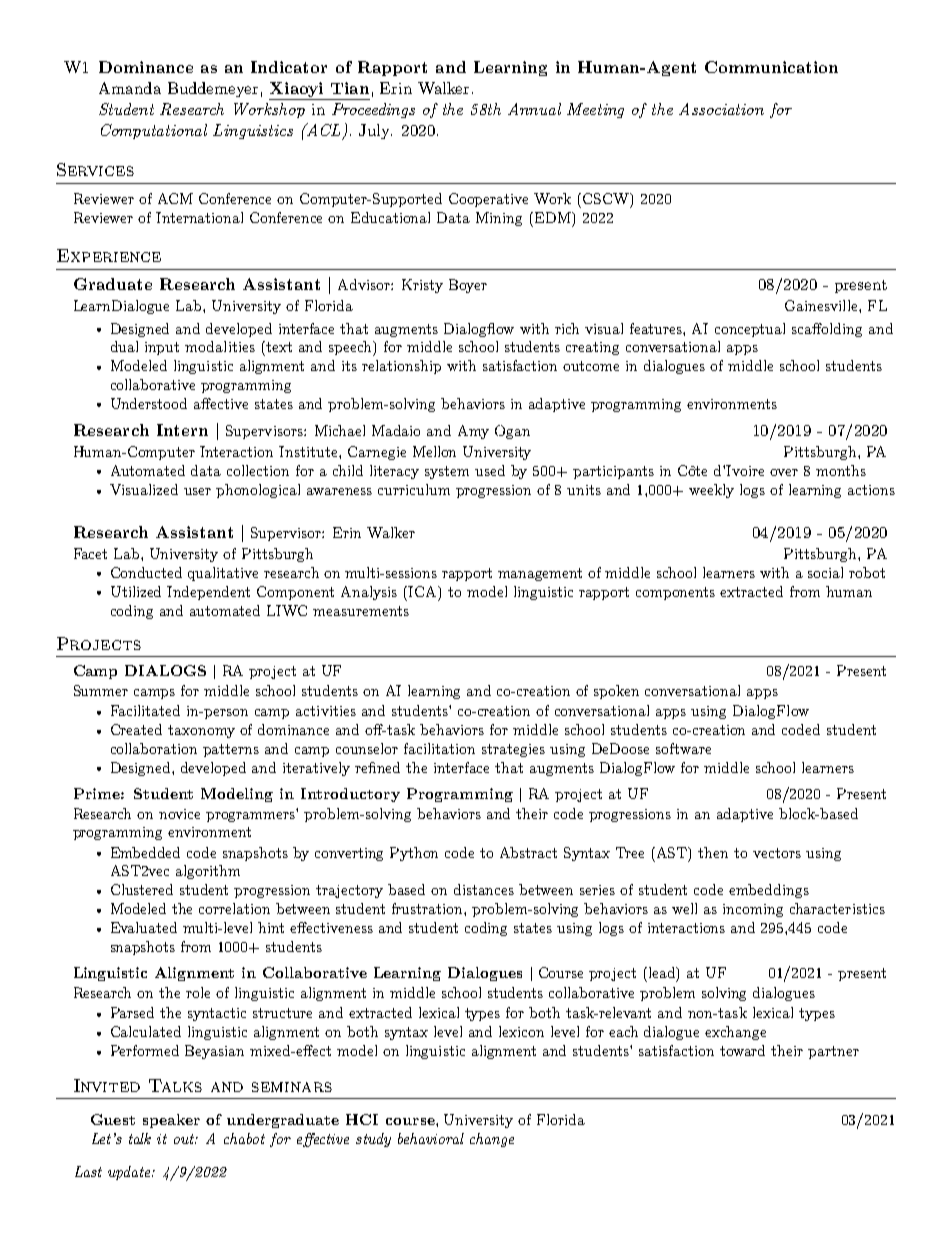 This screenshot has width=952, height=1233. Describe the element at coordinates (540, 574) in the screenshot. I see `management` at that location.
